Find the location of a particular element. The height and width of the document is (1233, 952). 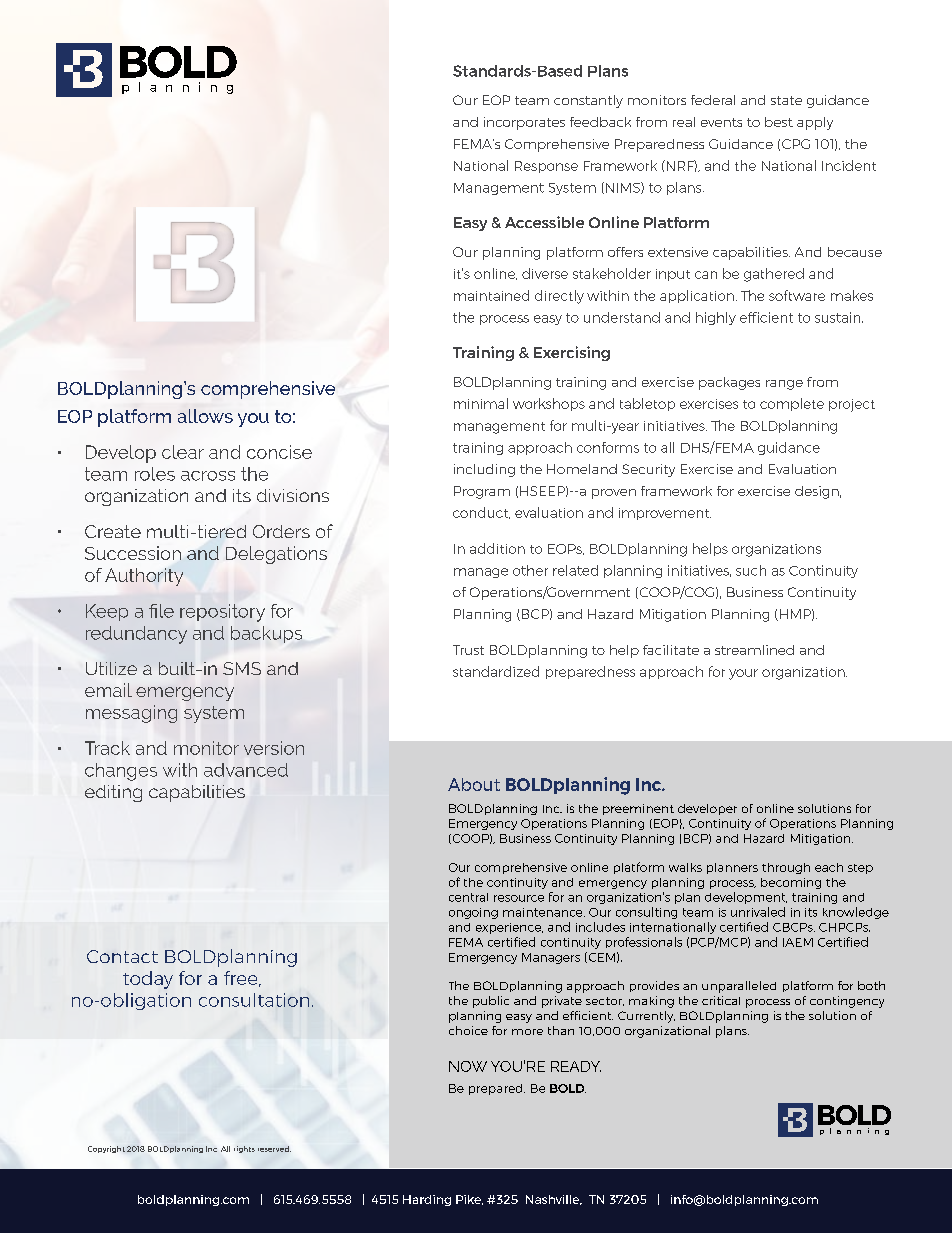

Pike is located at coordinates (469, 1200).
